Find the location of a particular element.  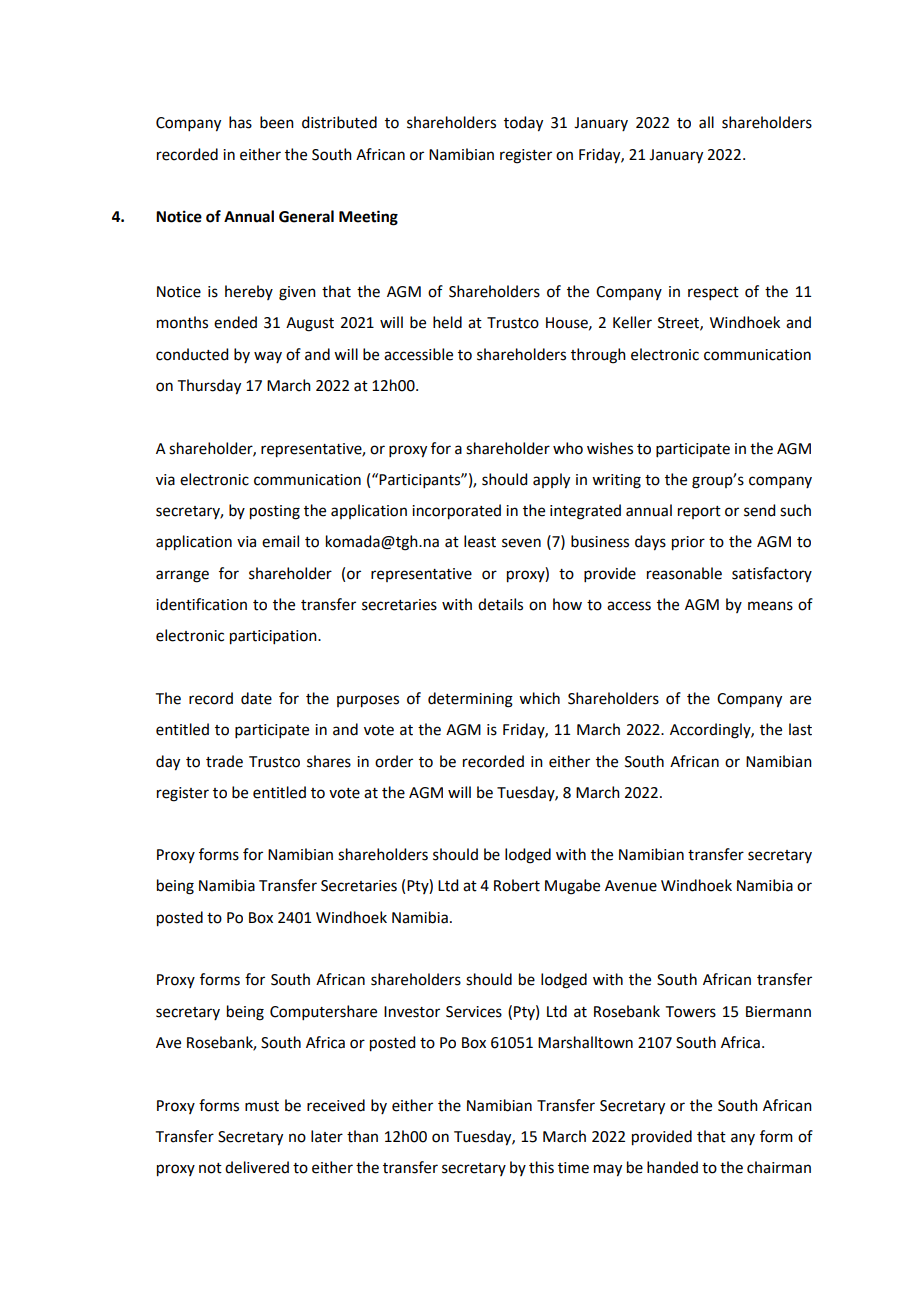

delivered is located at coordinates (257, 1167).
